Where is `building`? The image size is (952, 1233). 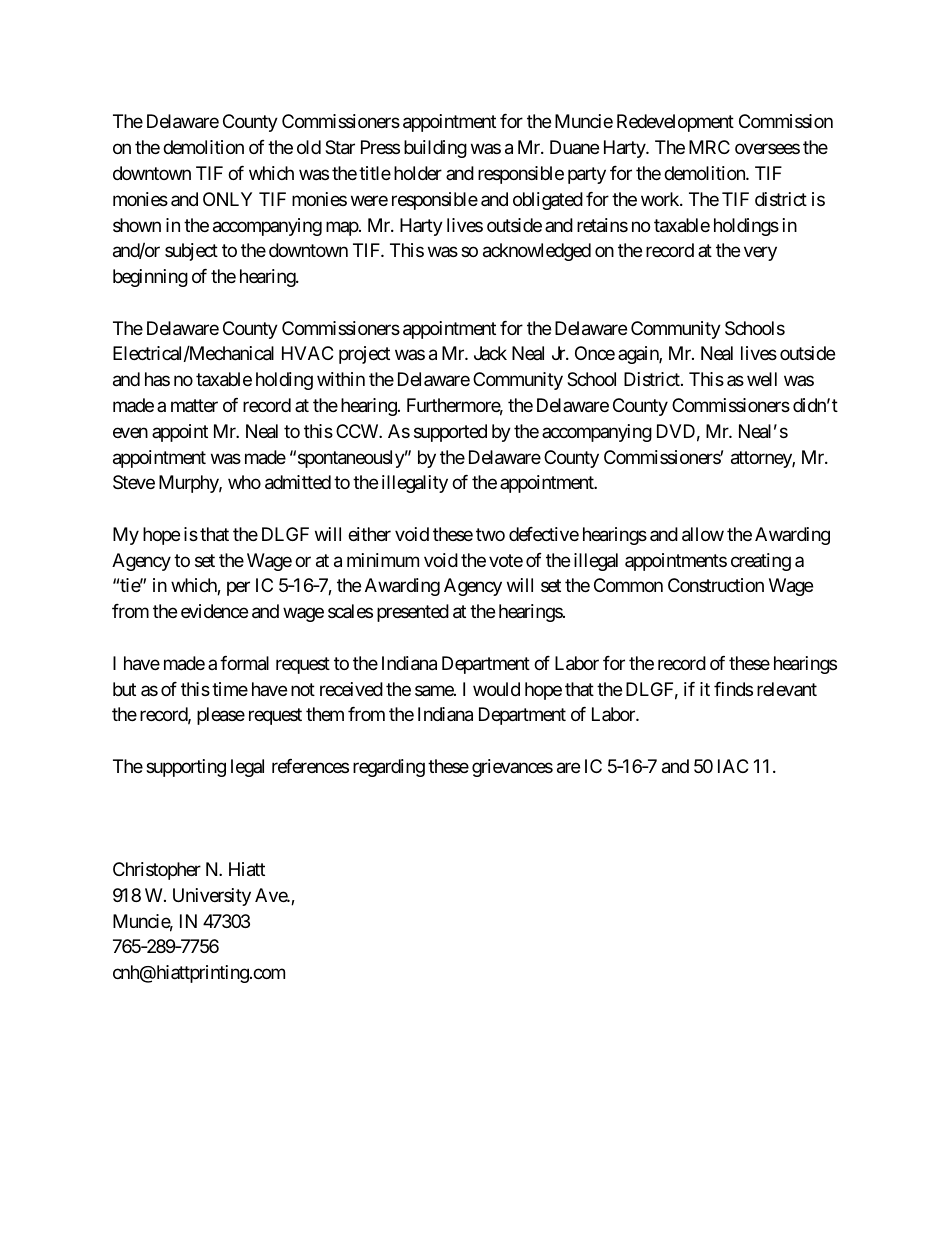
building is located at coordinates (435, 149).
